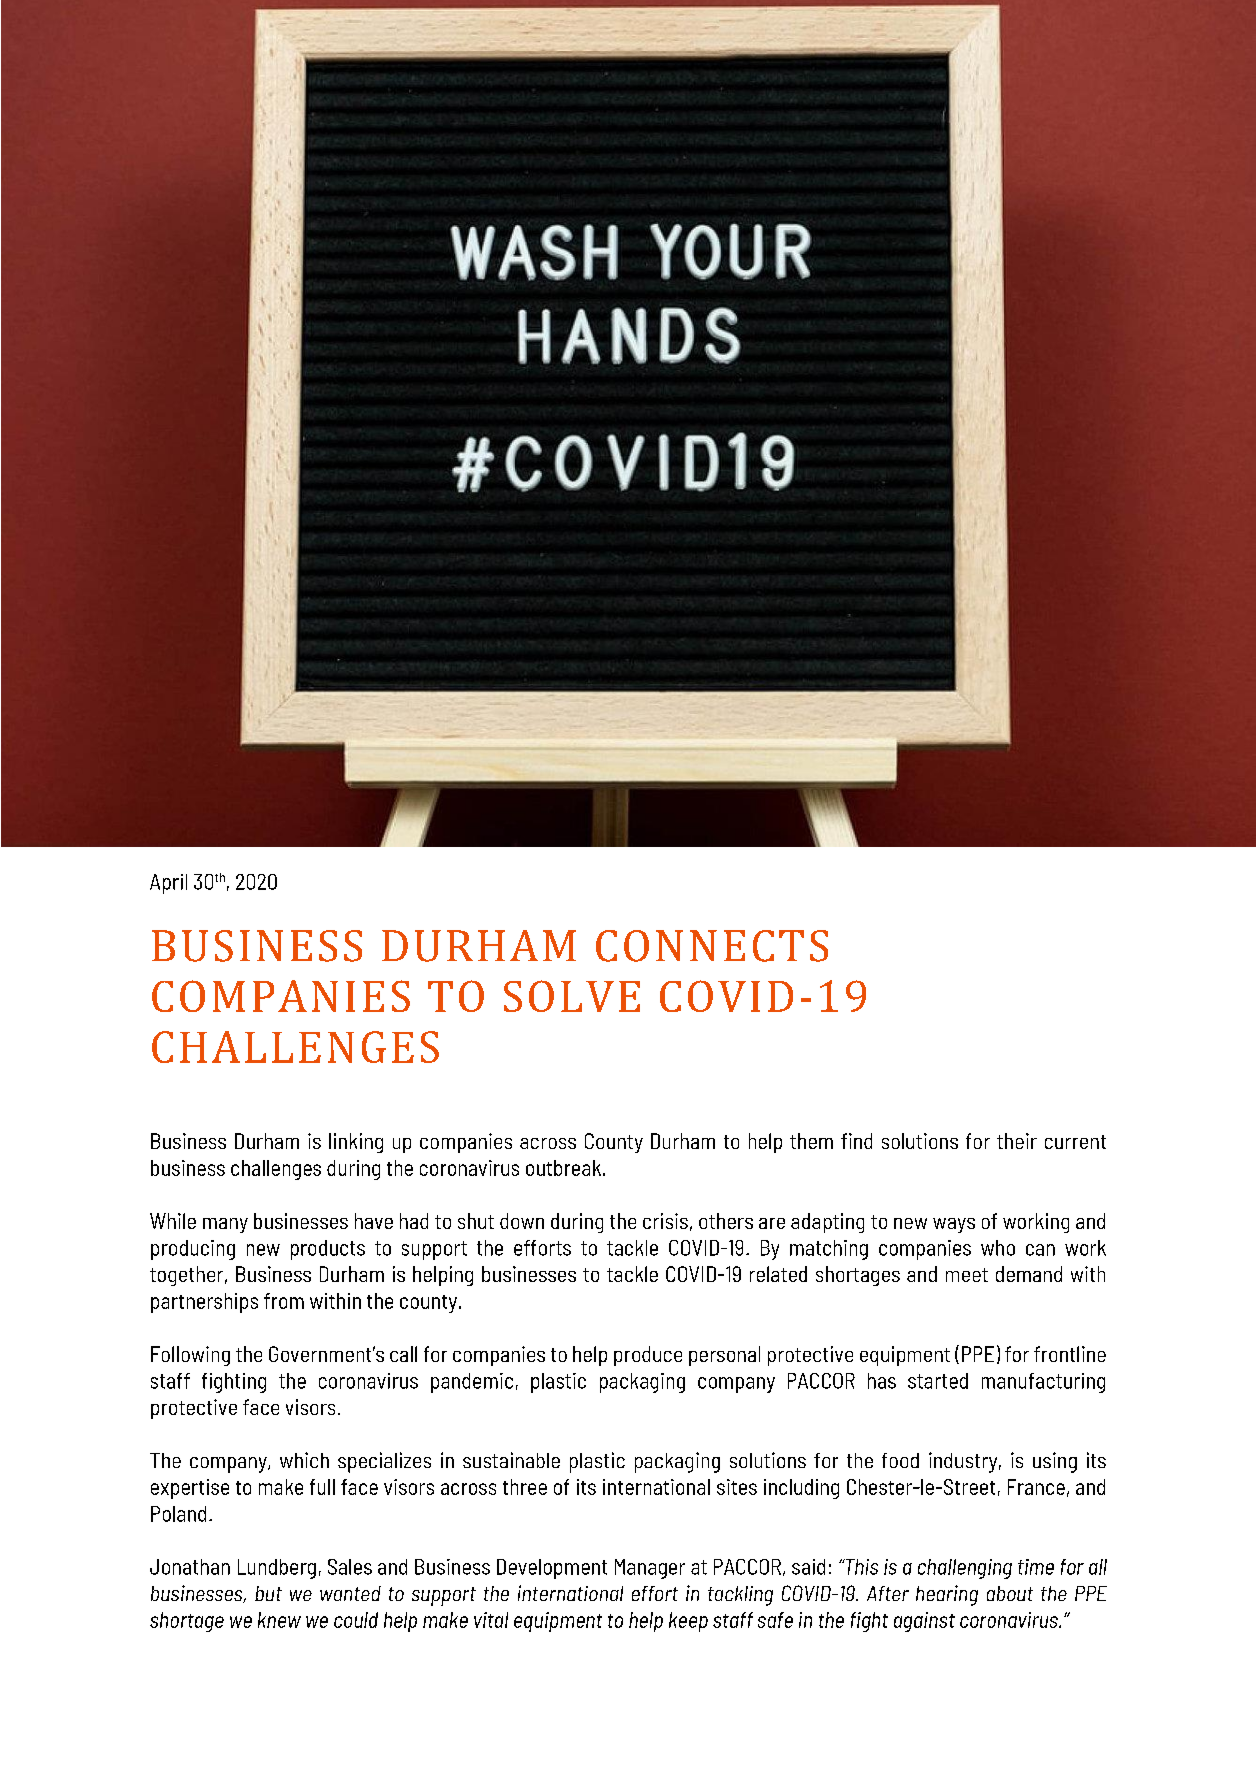 This document has height=1777, width=1256. Describe the element at coordinates (712, 946) in the document. I see `CONNECTS` at that location.
